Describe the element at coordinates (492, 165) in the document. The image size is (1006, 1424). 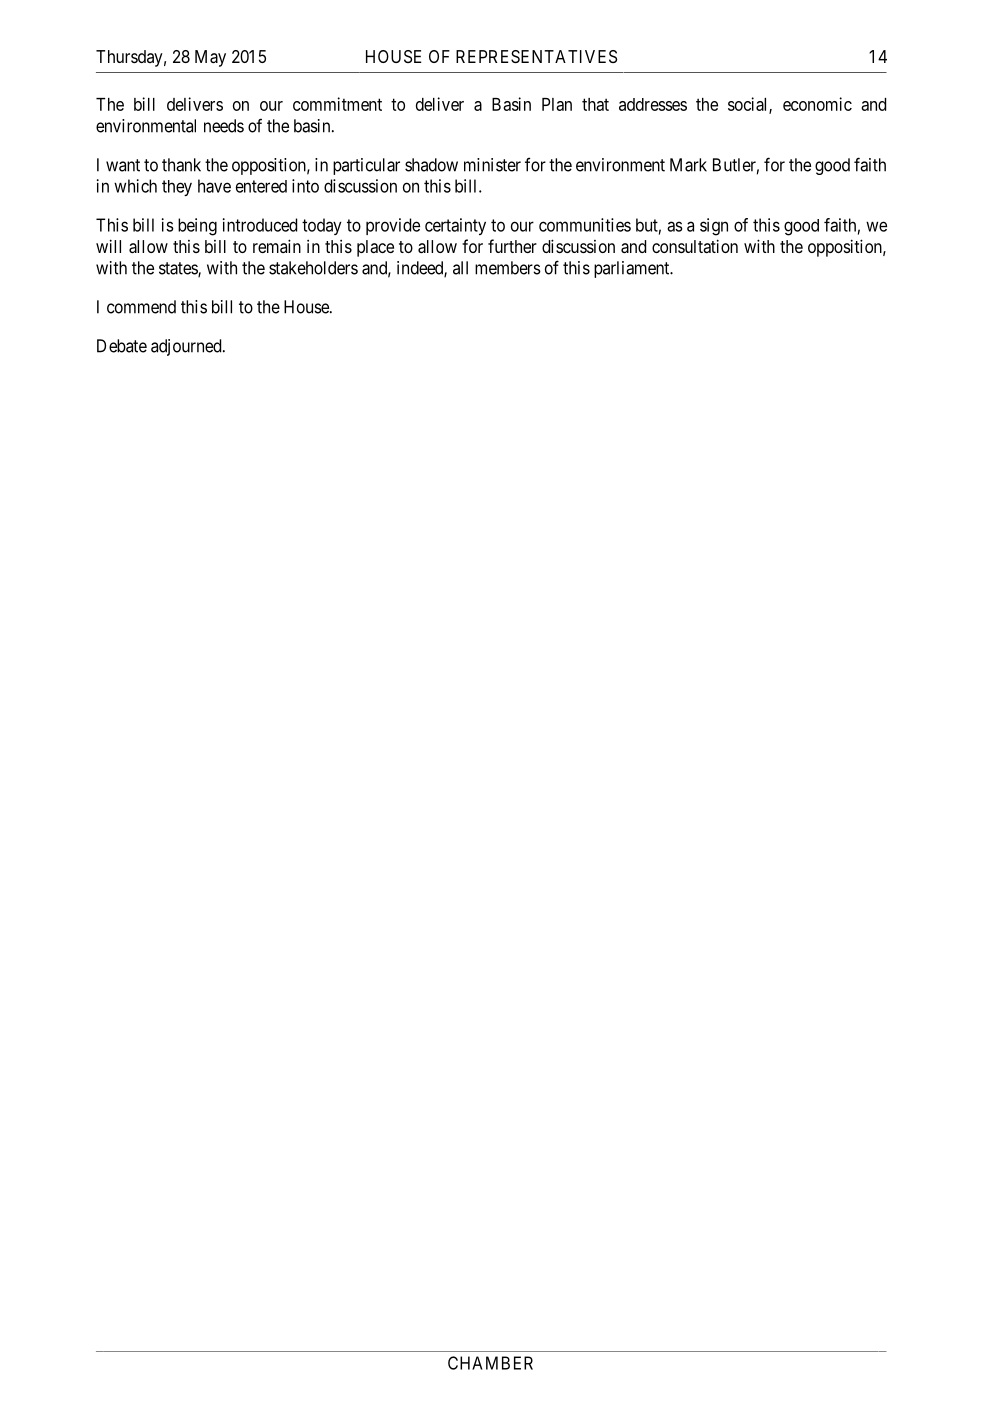
I see `minister` at that location.
